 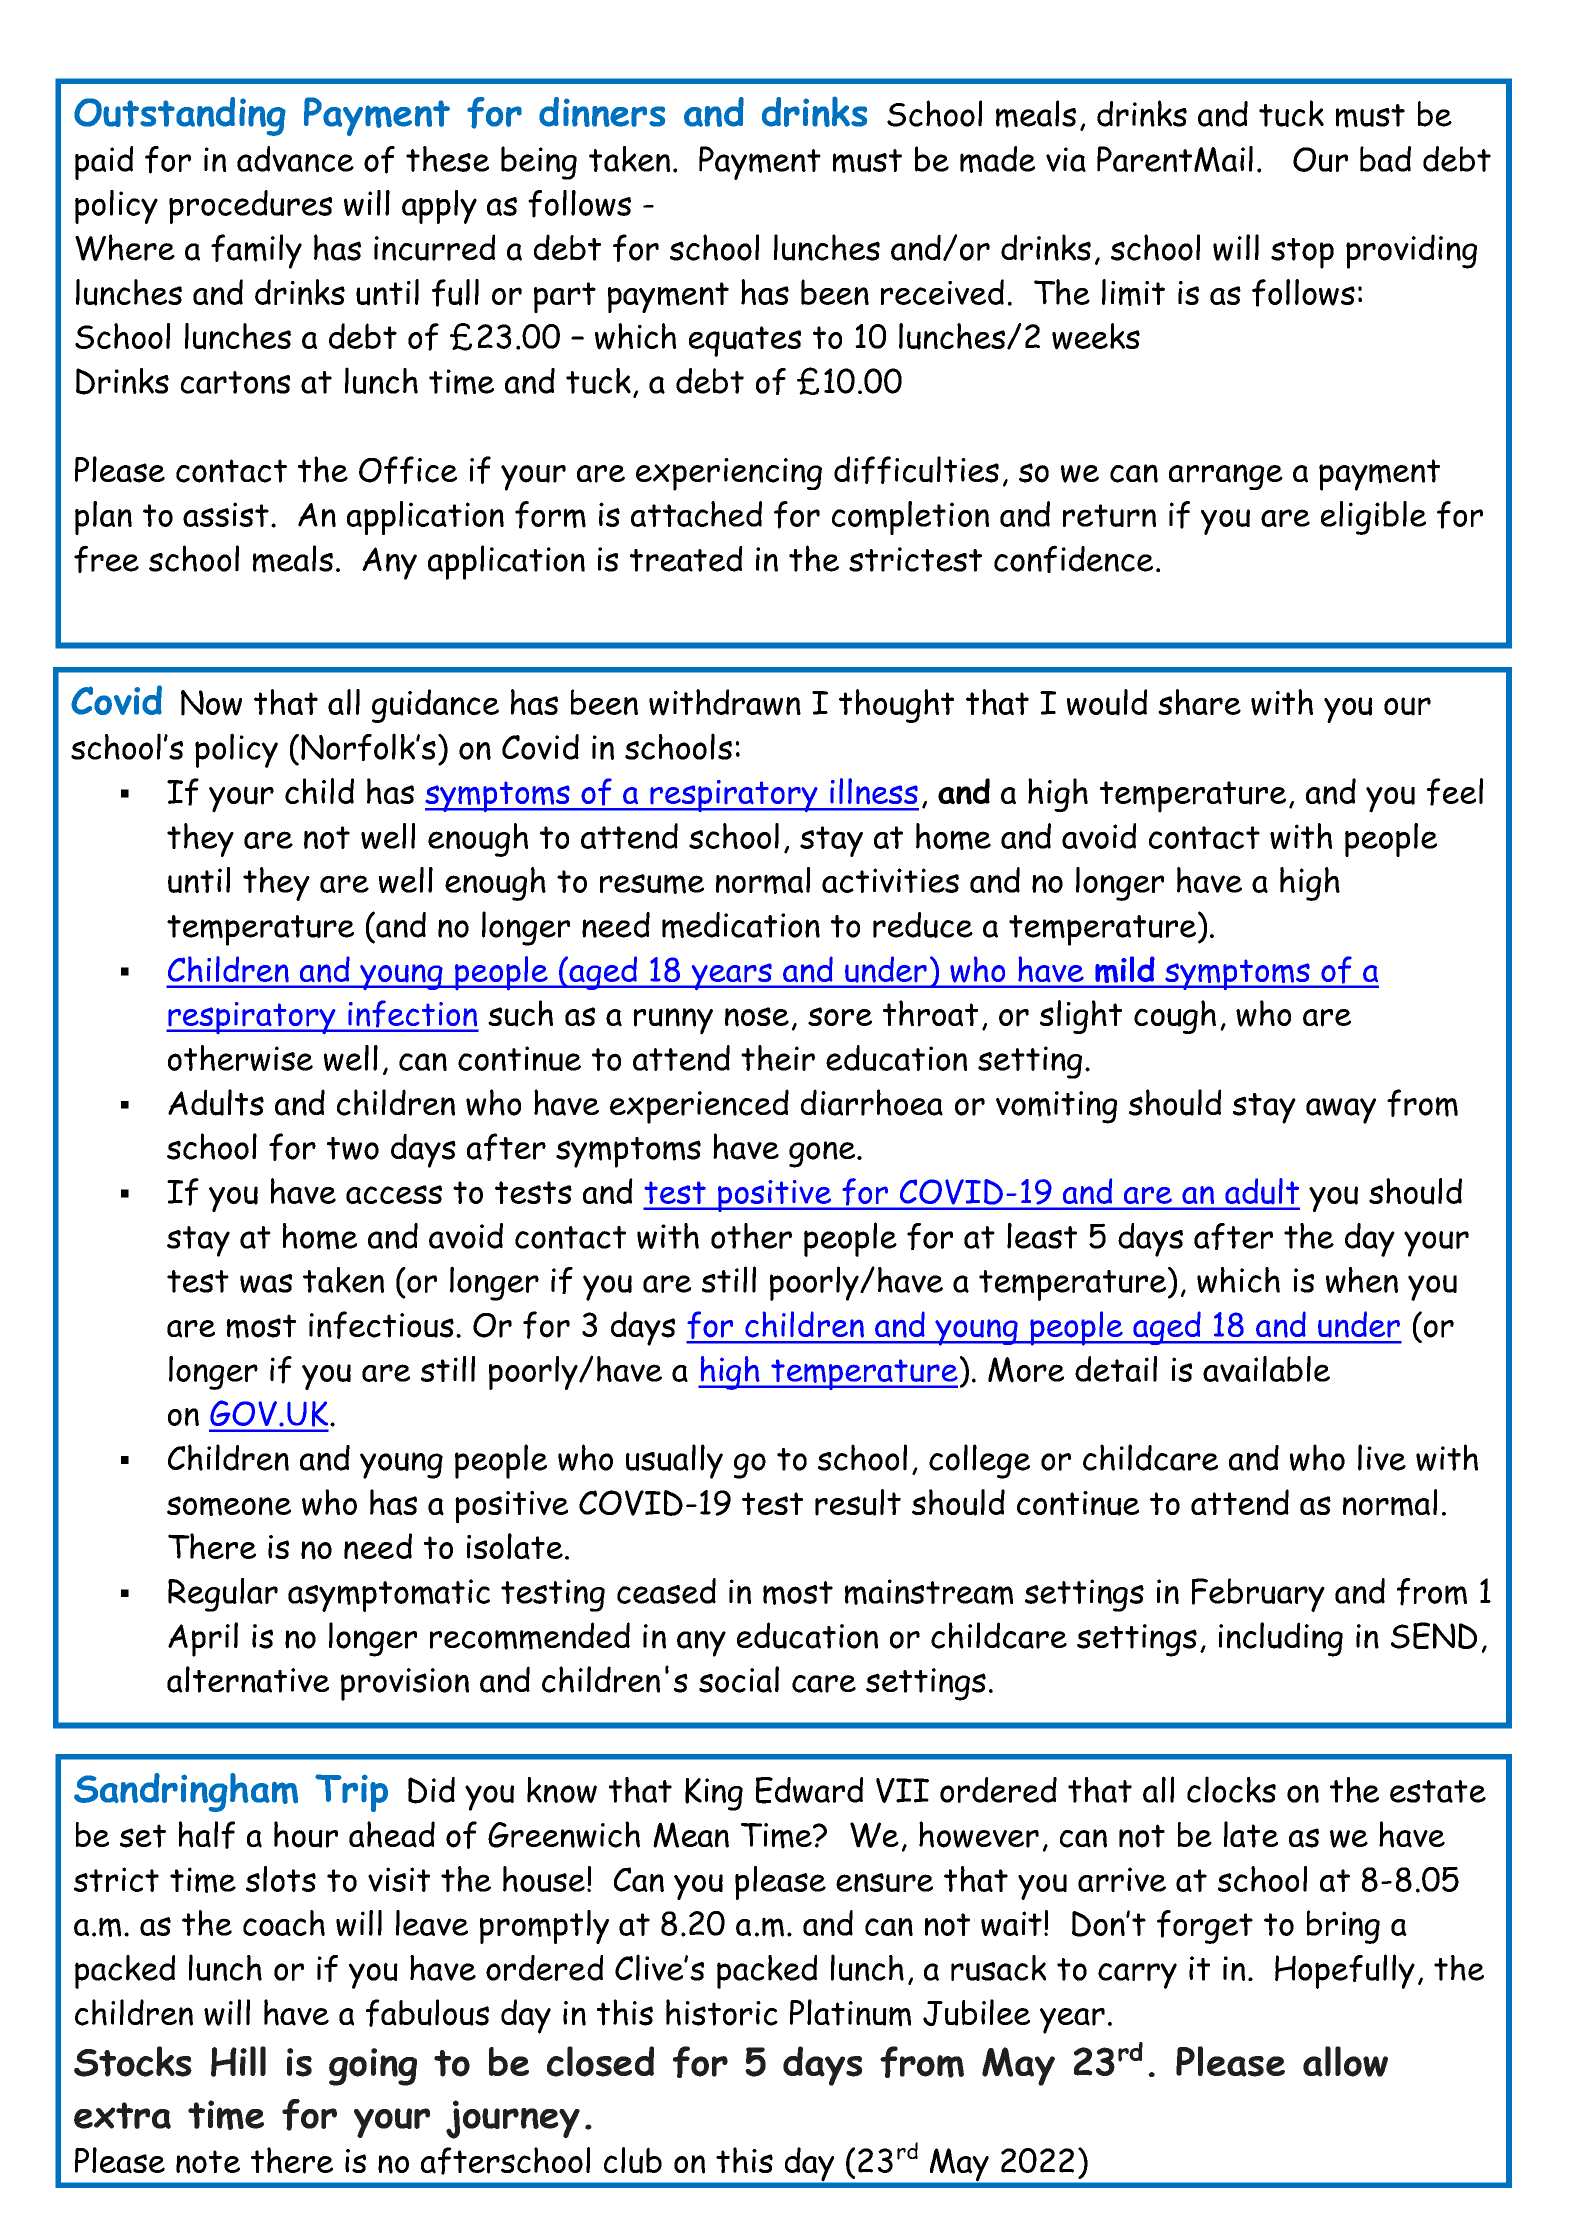 What do you see at coordinates (686, 559) in the screenshot?
I see `treated` at bounding box center [686, 559].
